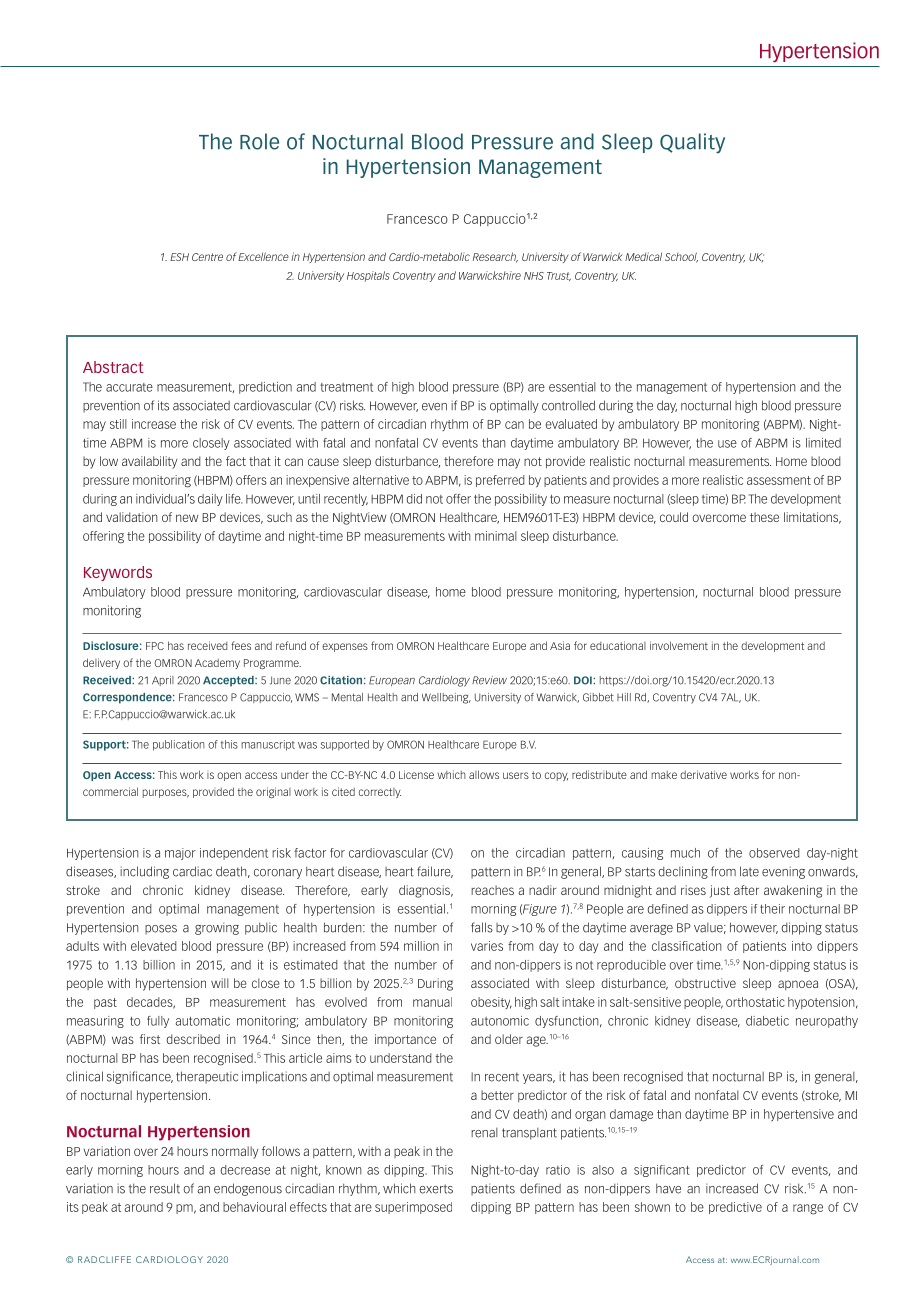 This screenshot has height=1308, width=924. I want to click on Quality, so click(692, 143).
